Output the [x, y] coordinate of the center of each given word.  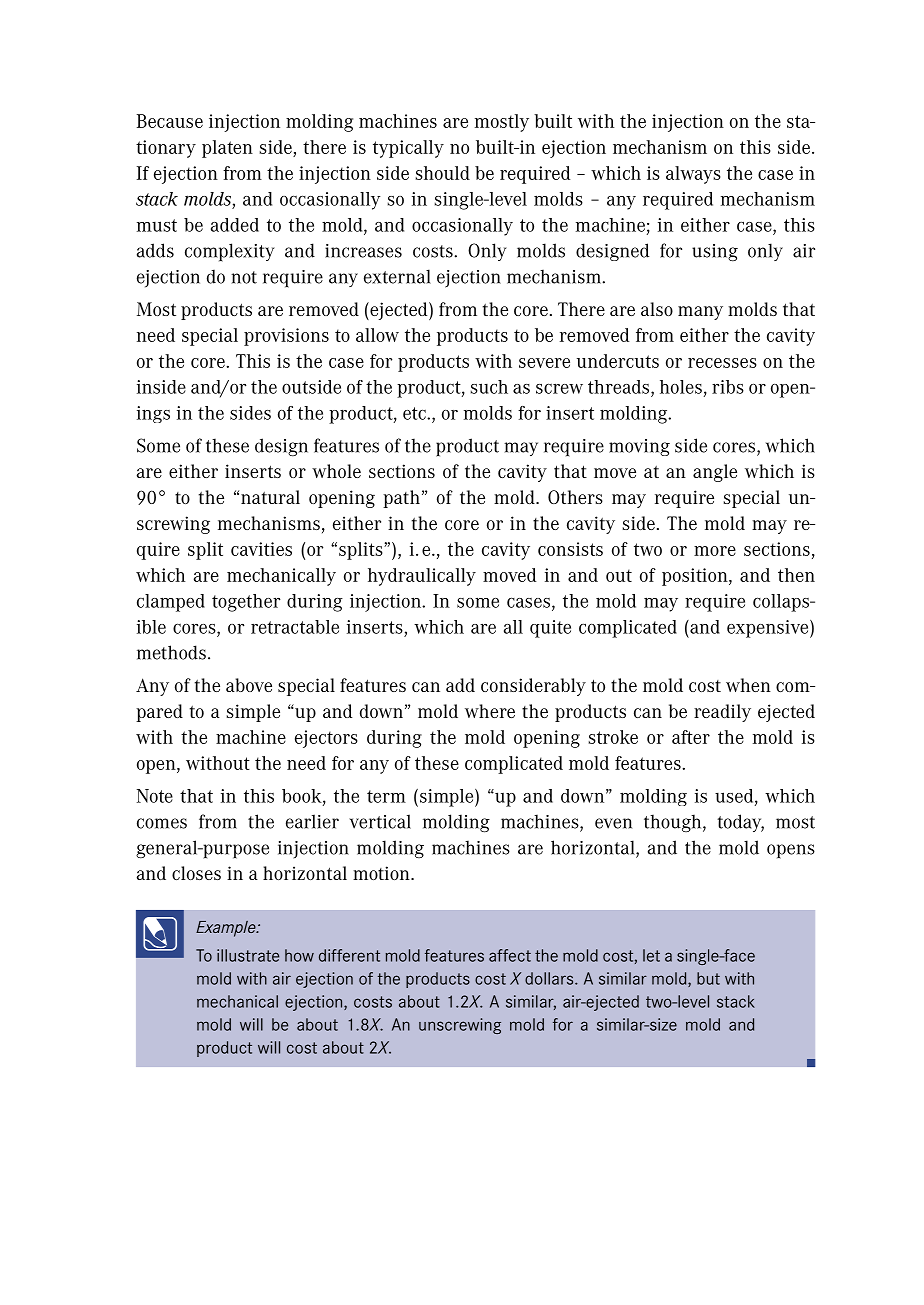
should [443, 173]
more [715, 551]
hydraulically [422, 577]
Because [170, 121]
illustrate [248, 955]
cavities [261, 549]
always [693, 175]
